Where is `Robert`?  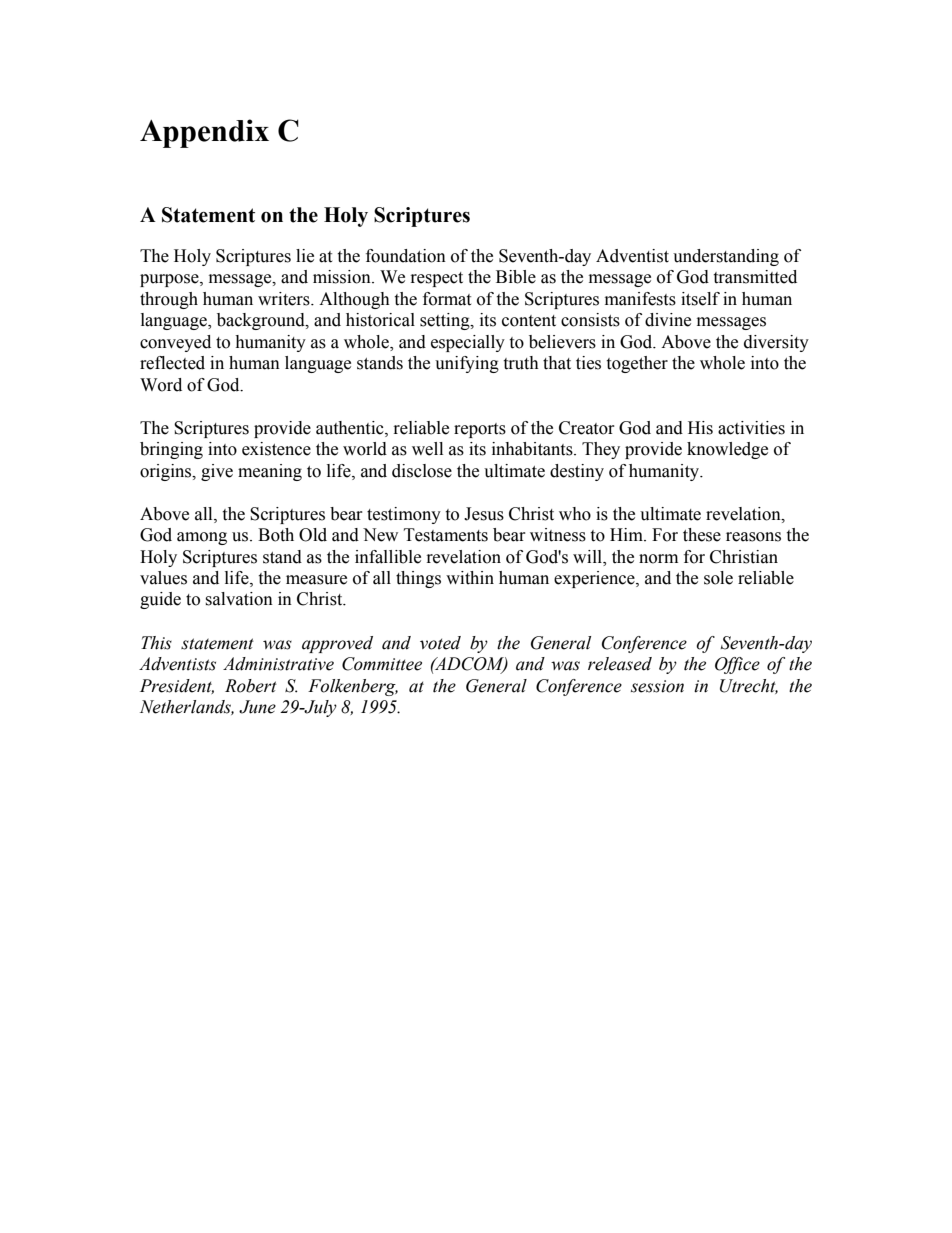
Robert is located at coordinates (251, 686).
